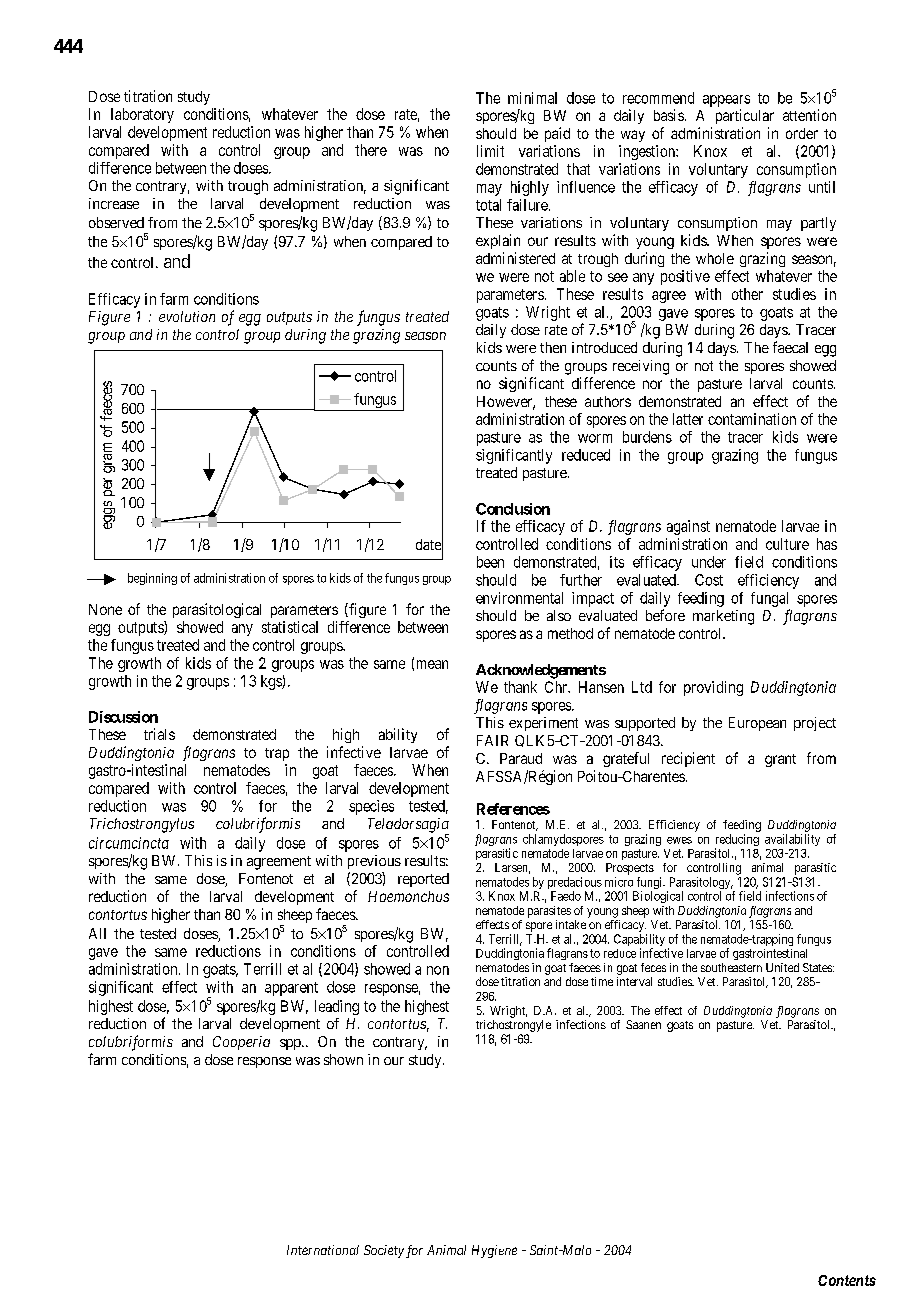 This document has width=924, height=1308. What do you see at coordinates (752, 419) in the document?
I see `contamination` at bounding box center [752, 419].
